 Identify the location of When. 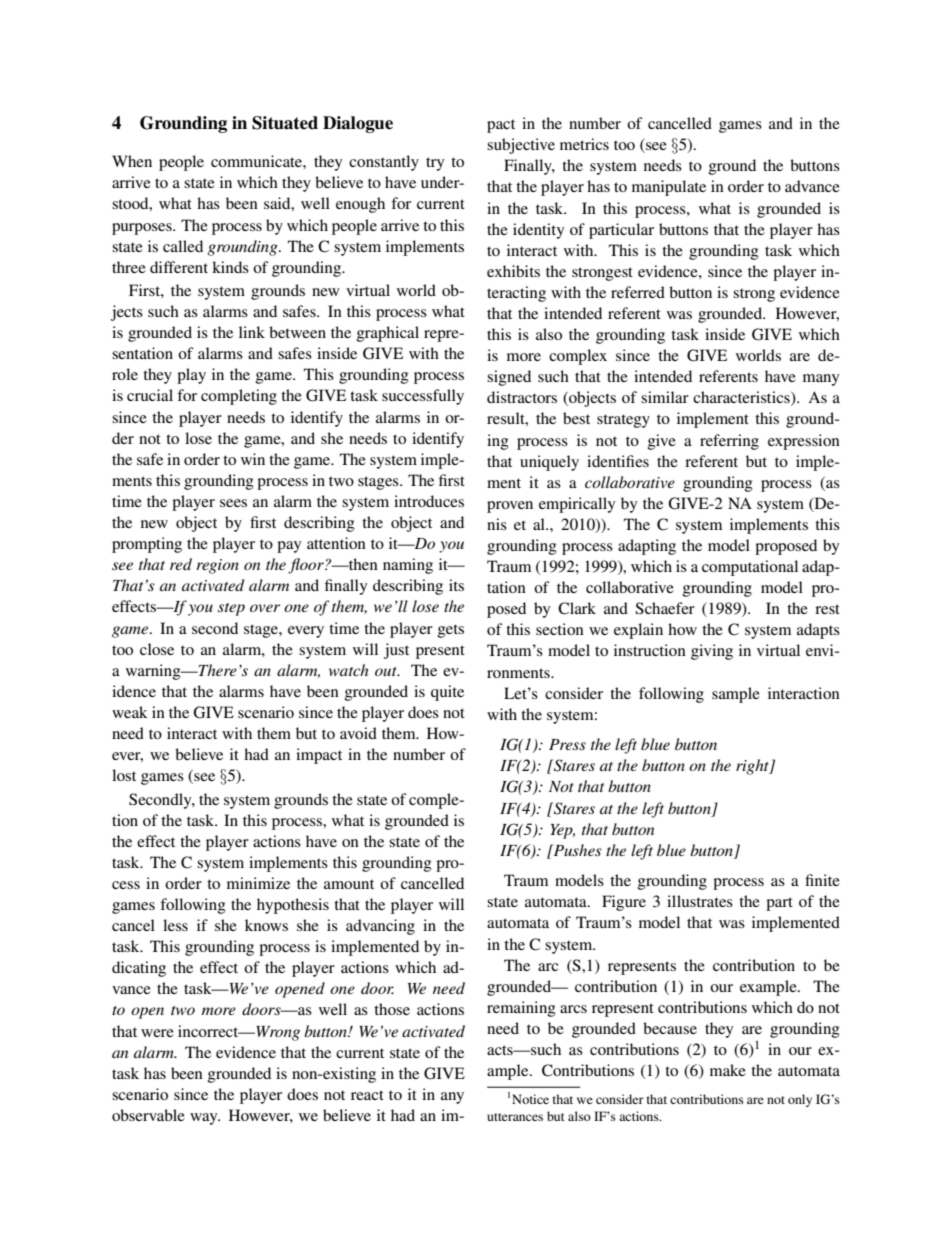
(132, 161).
